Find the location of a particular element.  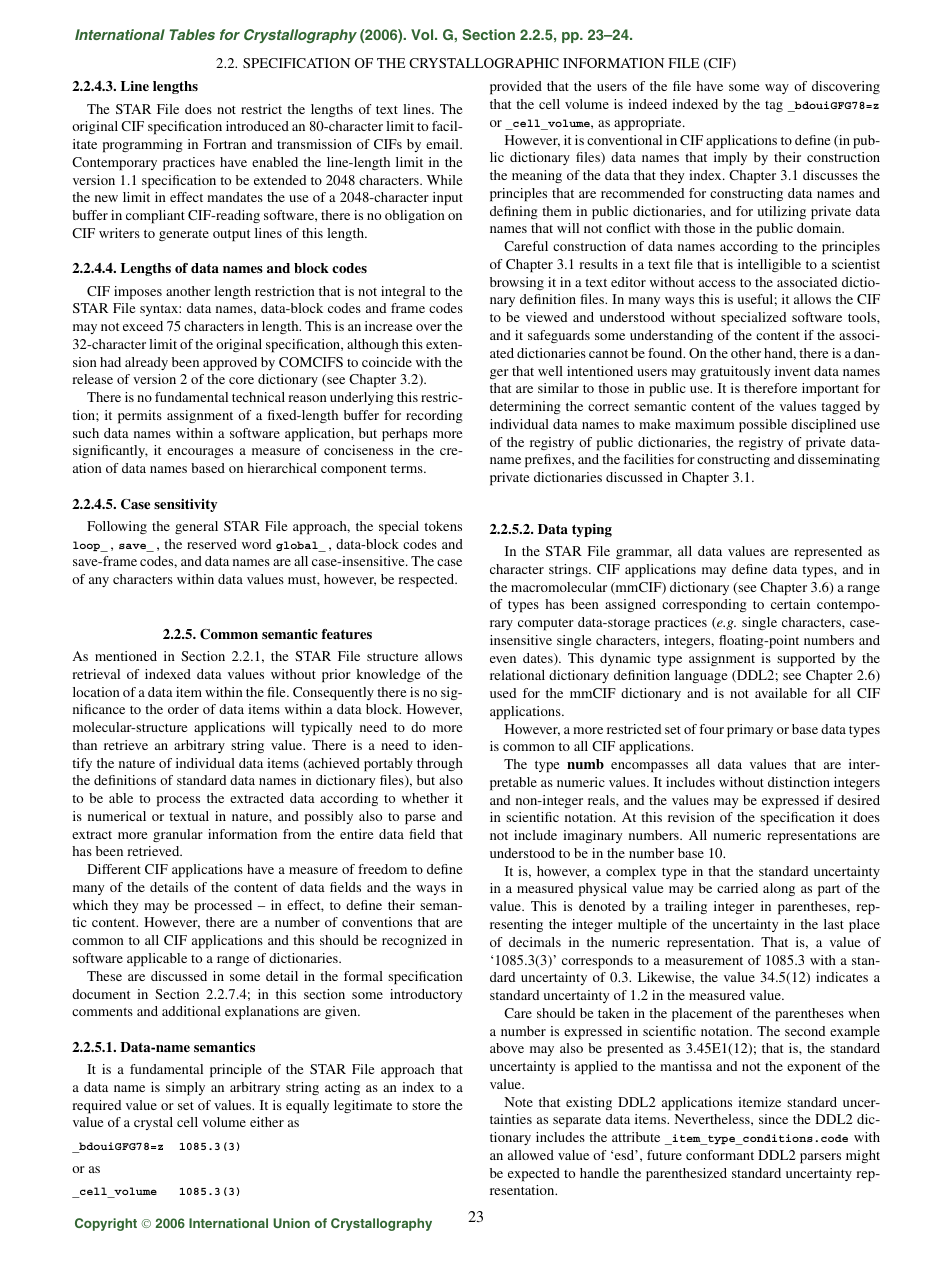

even is located at coordinates (503, 659).
